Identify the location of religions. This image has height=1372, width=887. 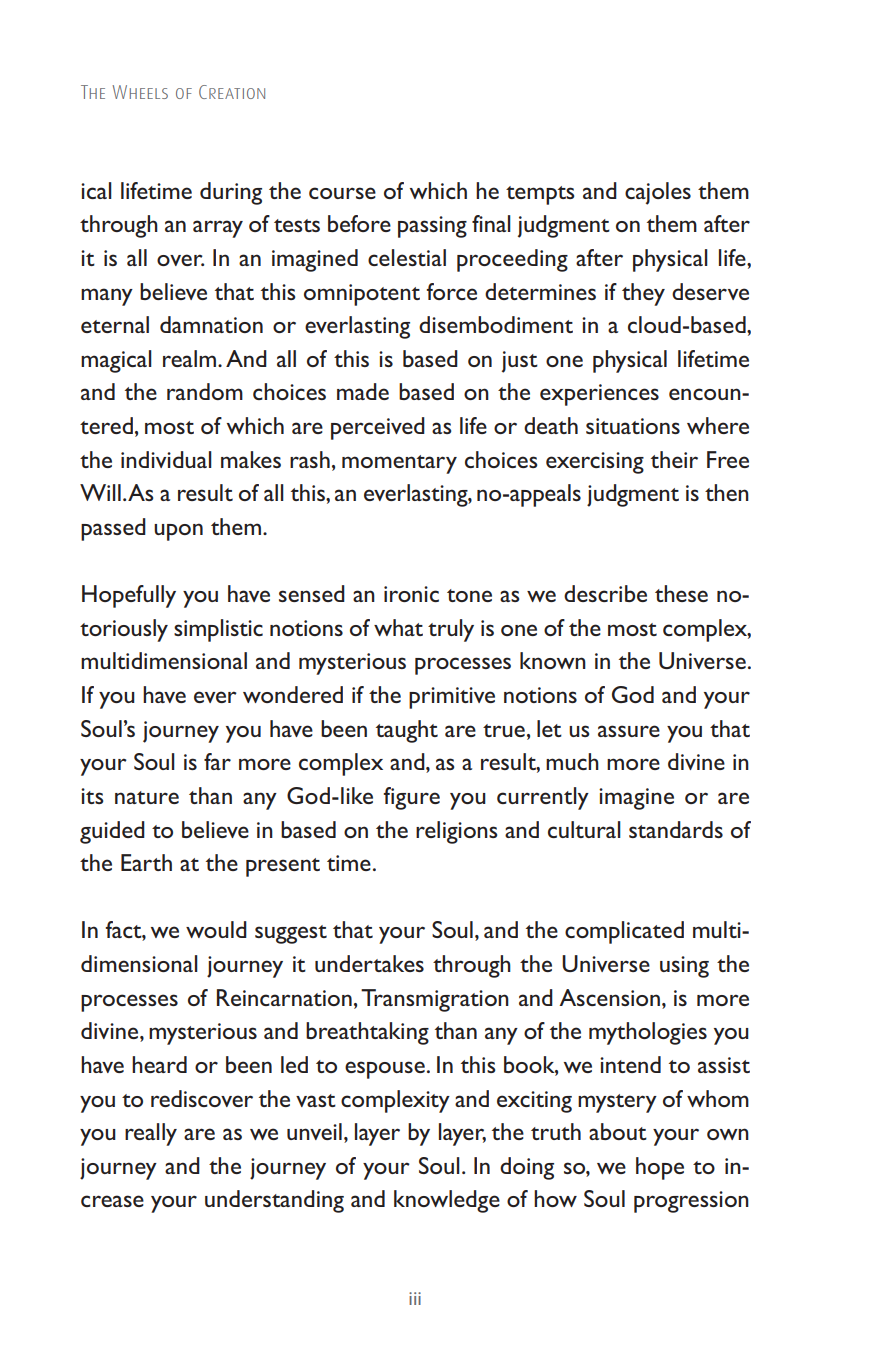
(457, 832).
